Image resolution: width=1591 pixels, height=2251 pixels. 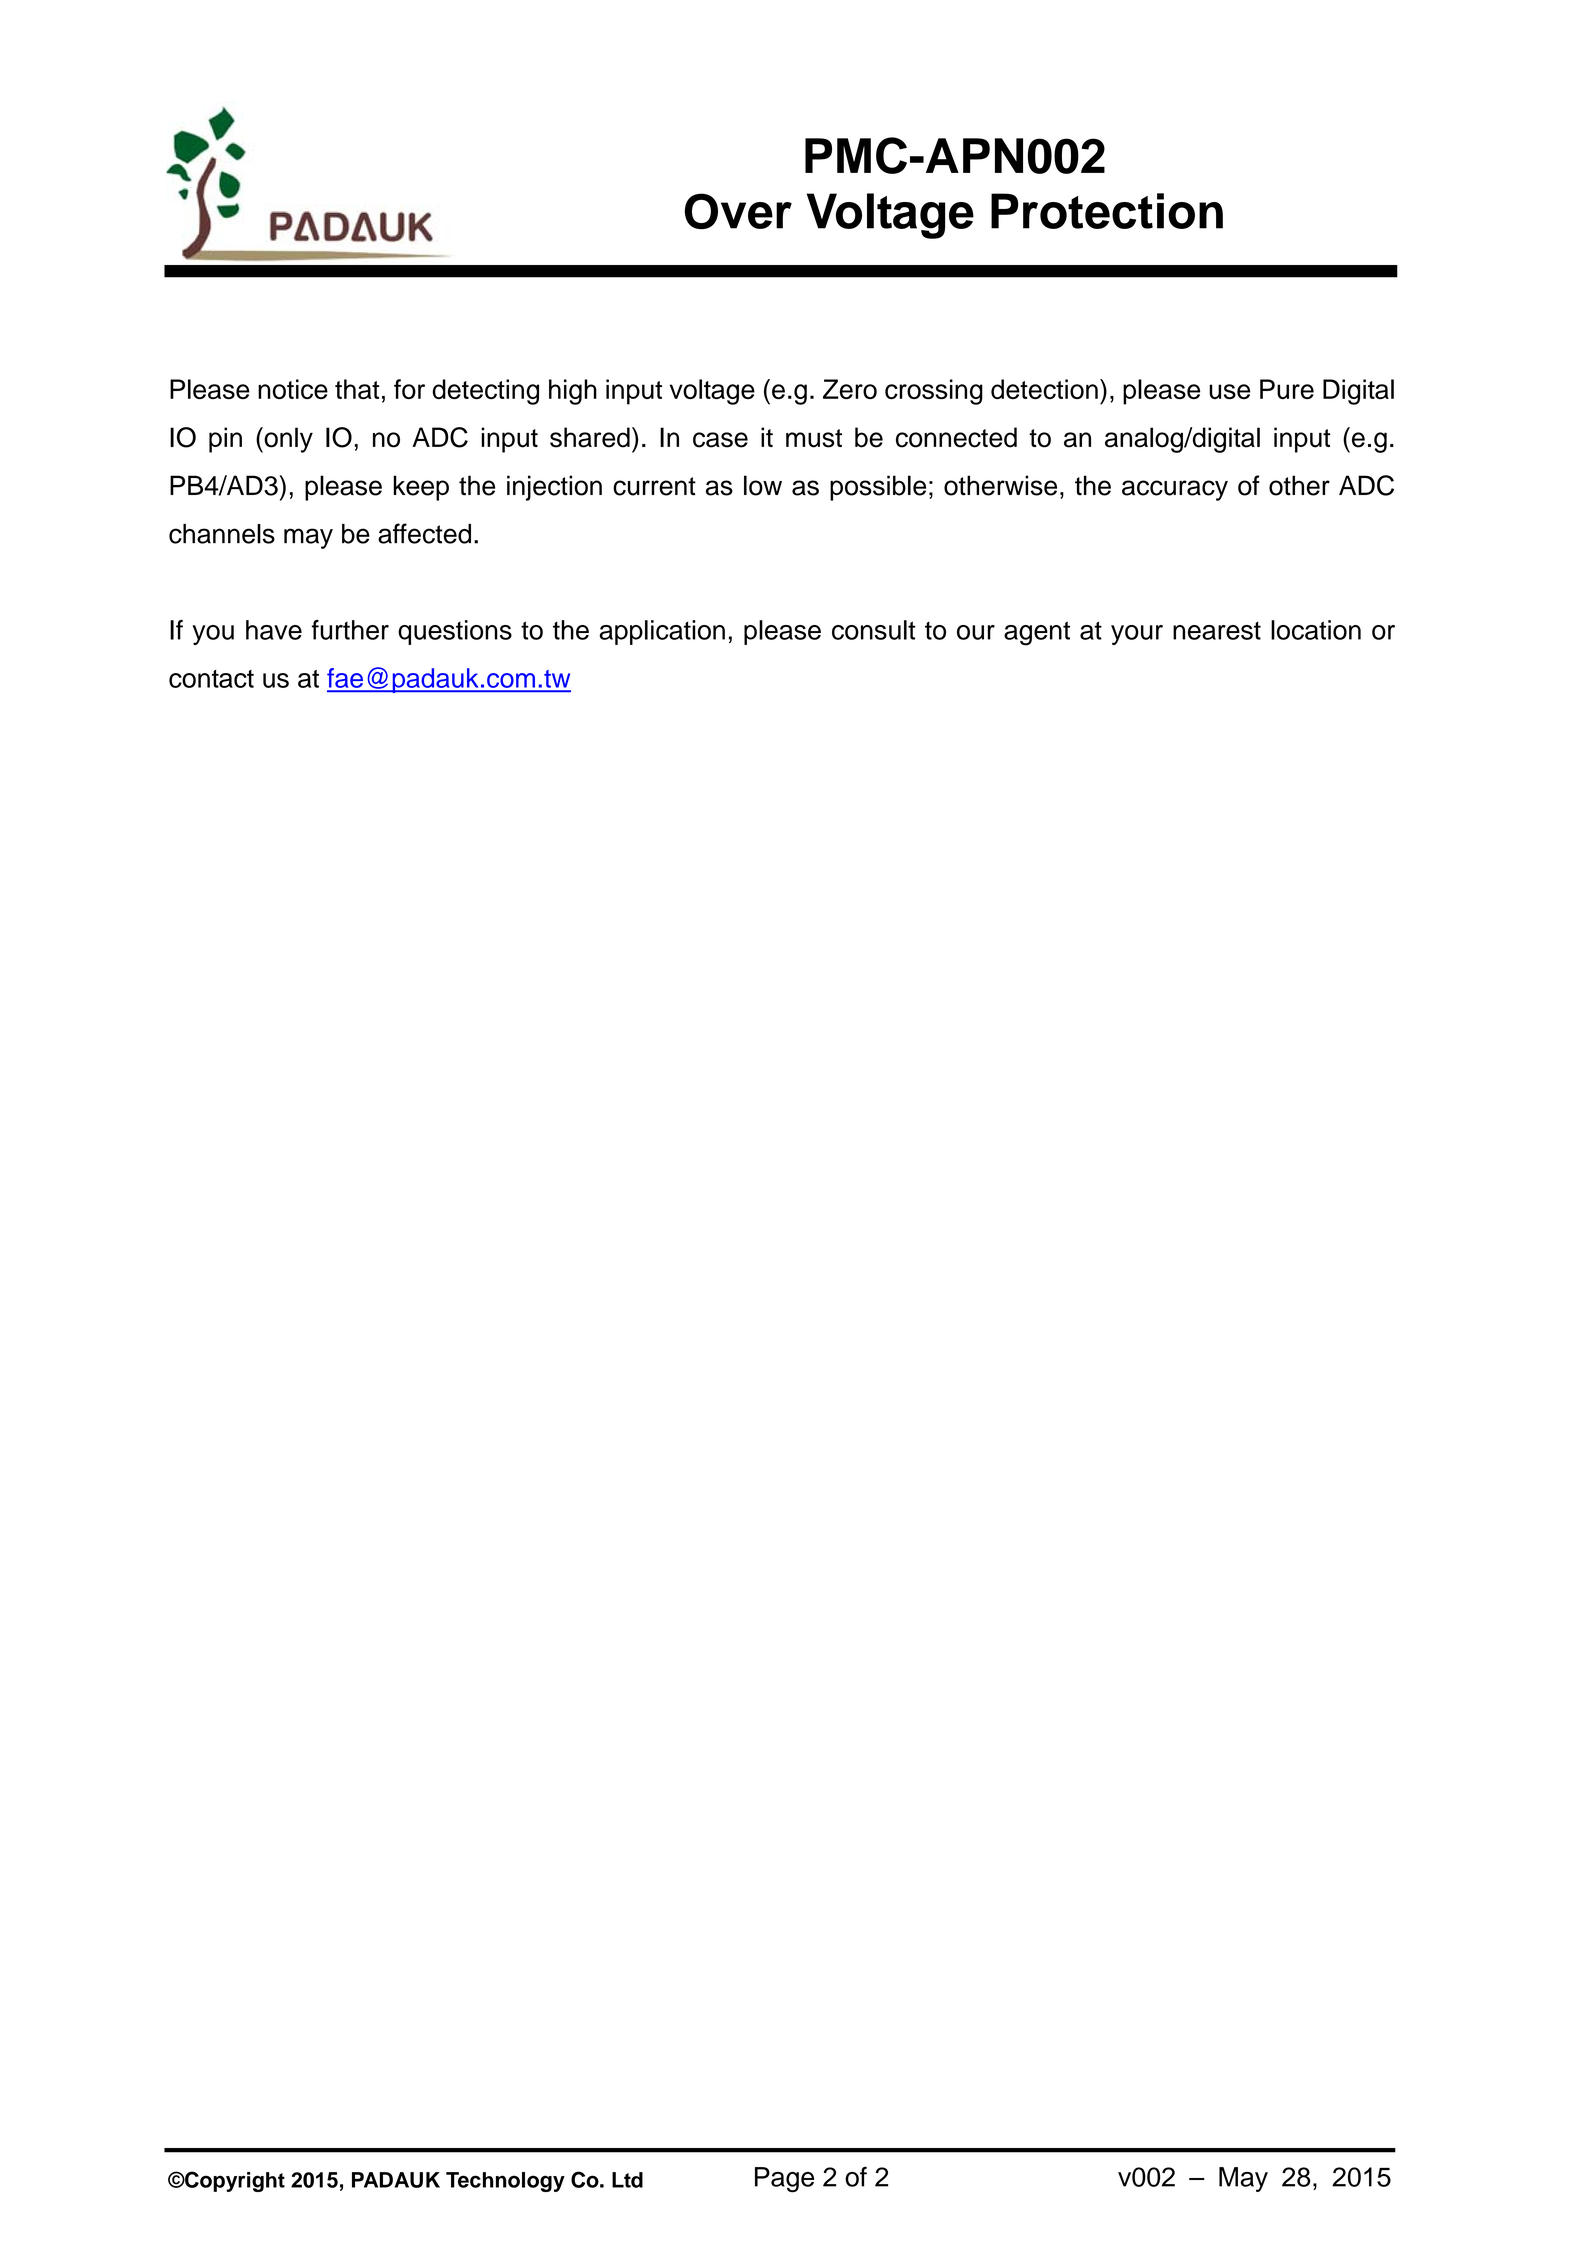 What do you see at coordinates (784, 2180) in the screenshot?
I see `Page` at bounding box center [784, 2180].
